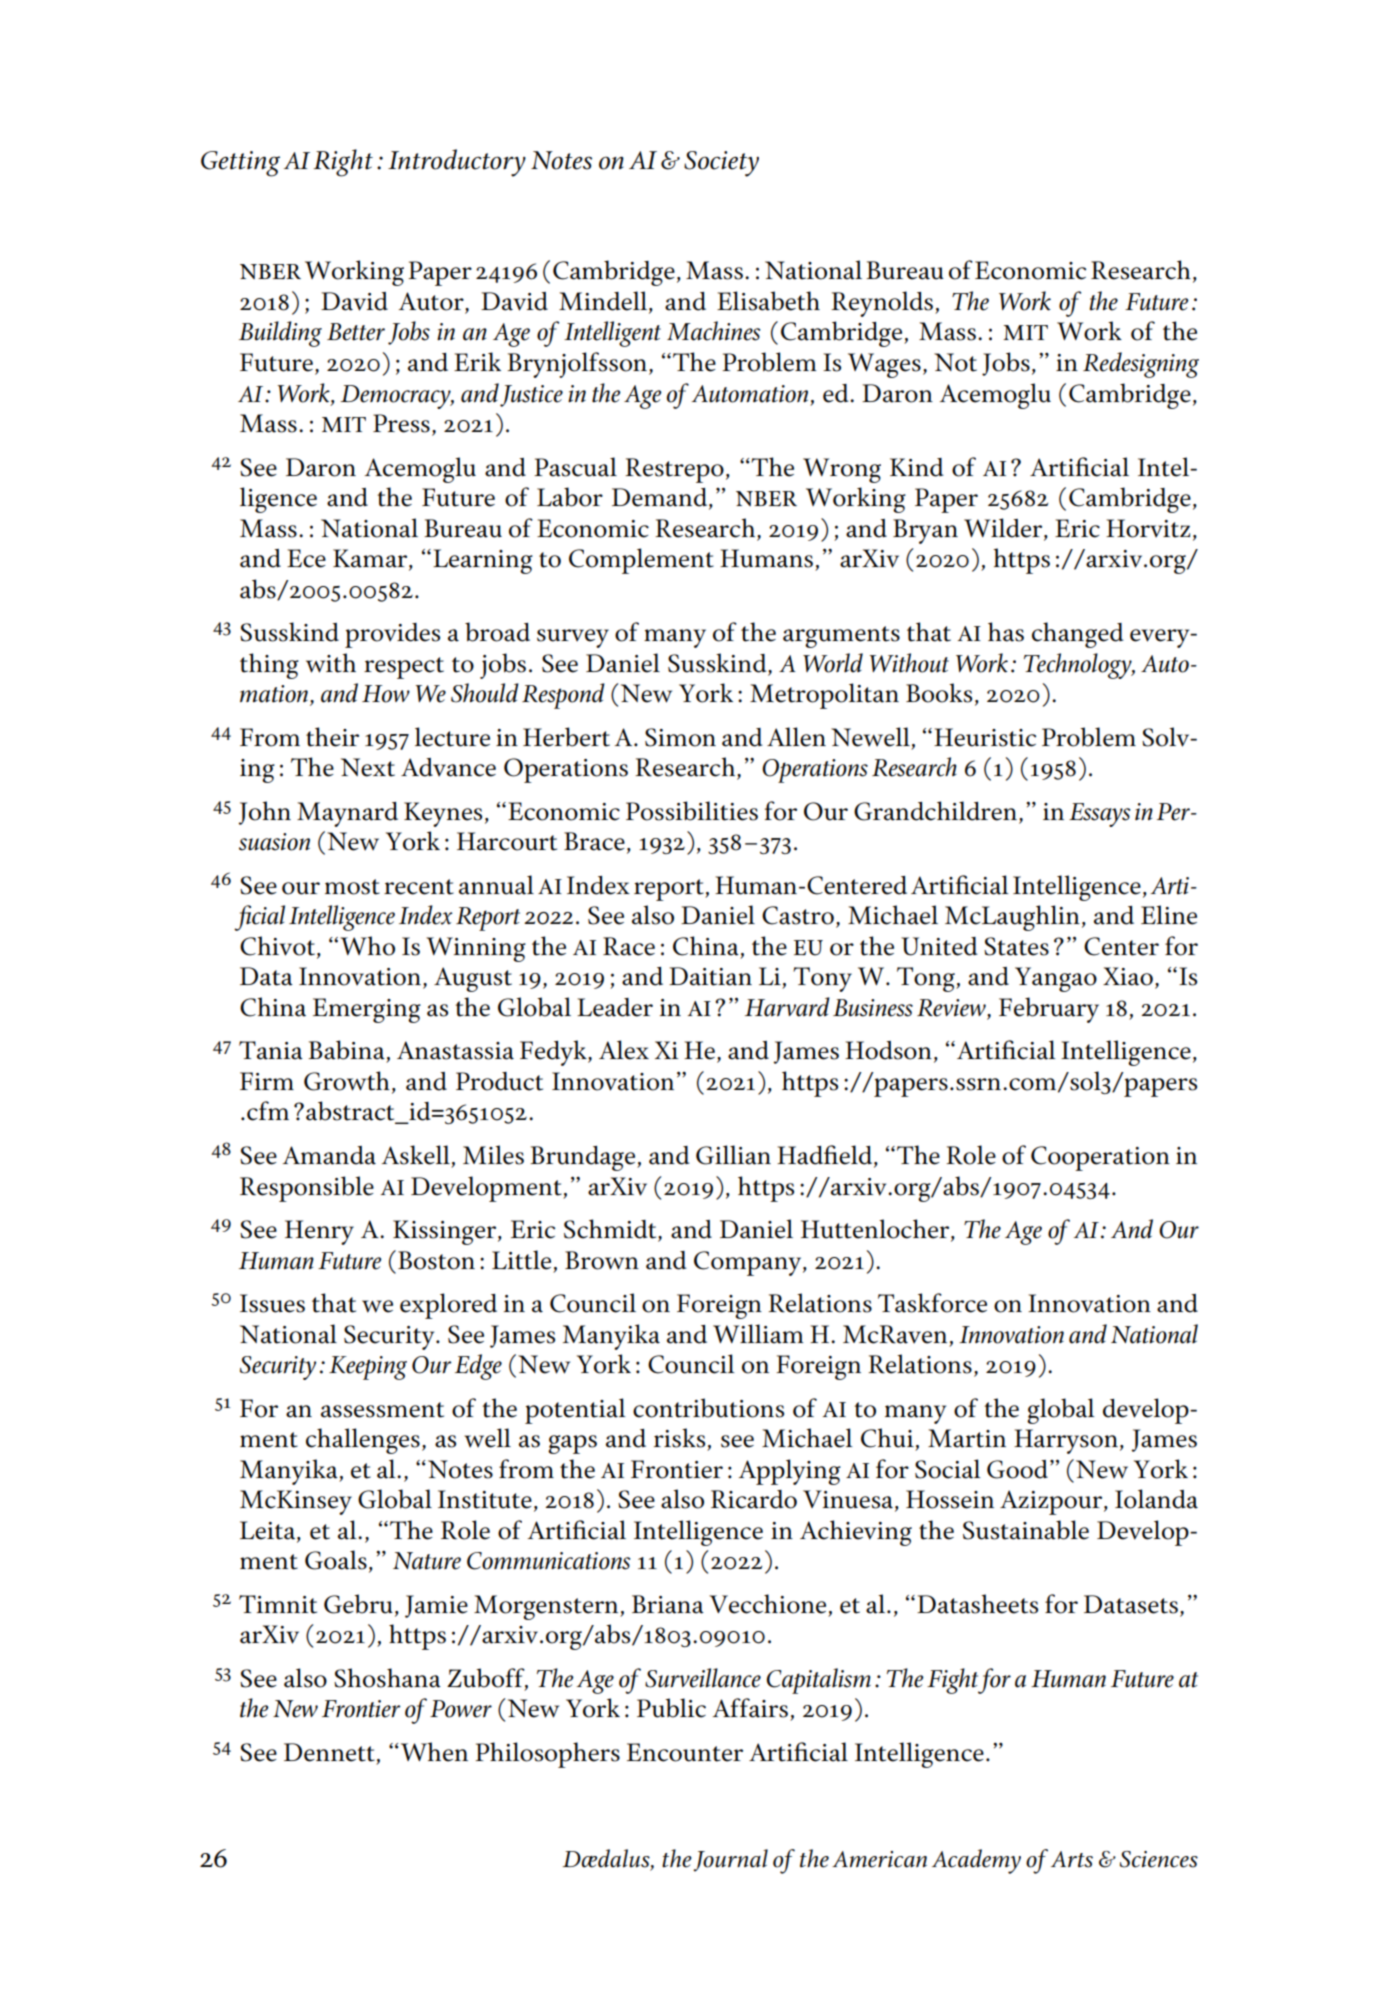  I want to click on Emerging, so click(367, 1010).
